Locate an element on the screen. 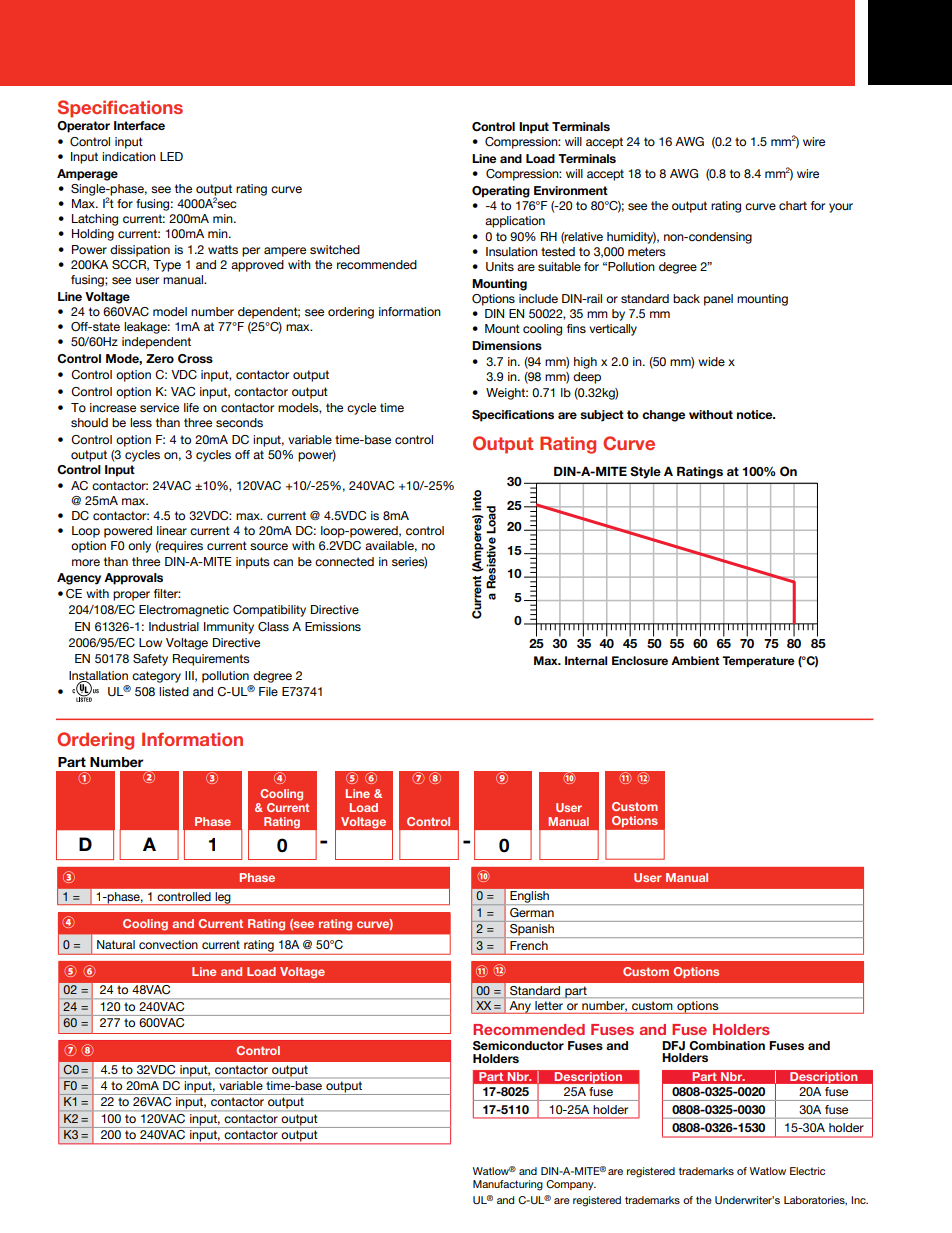 The image size is (952, 1233). French is located at coordinates (529, 945).
